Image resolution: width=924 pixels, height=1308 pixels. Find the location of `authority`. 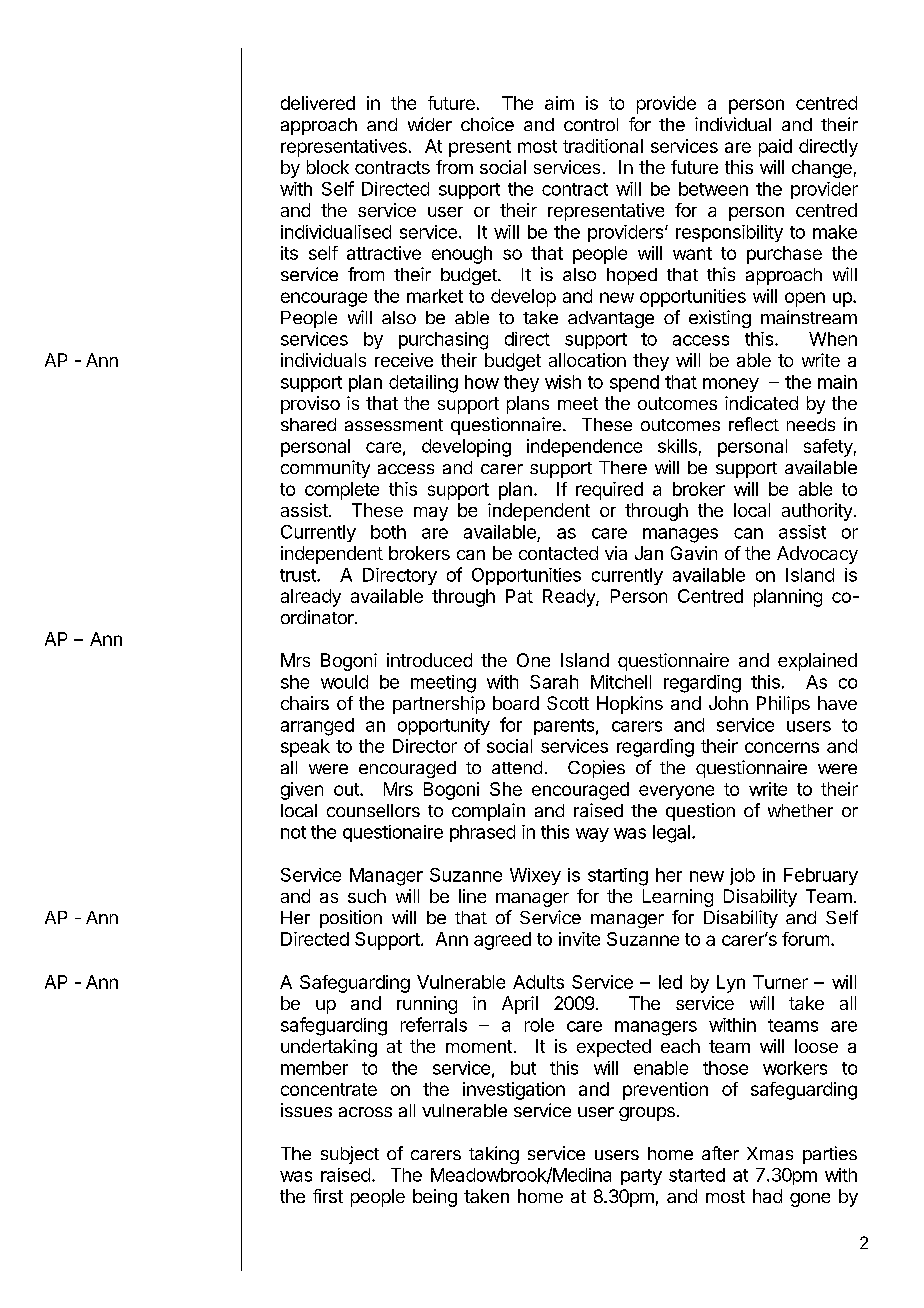

authority is located at coordinates (817, 512).
